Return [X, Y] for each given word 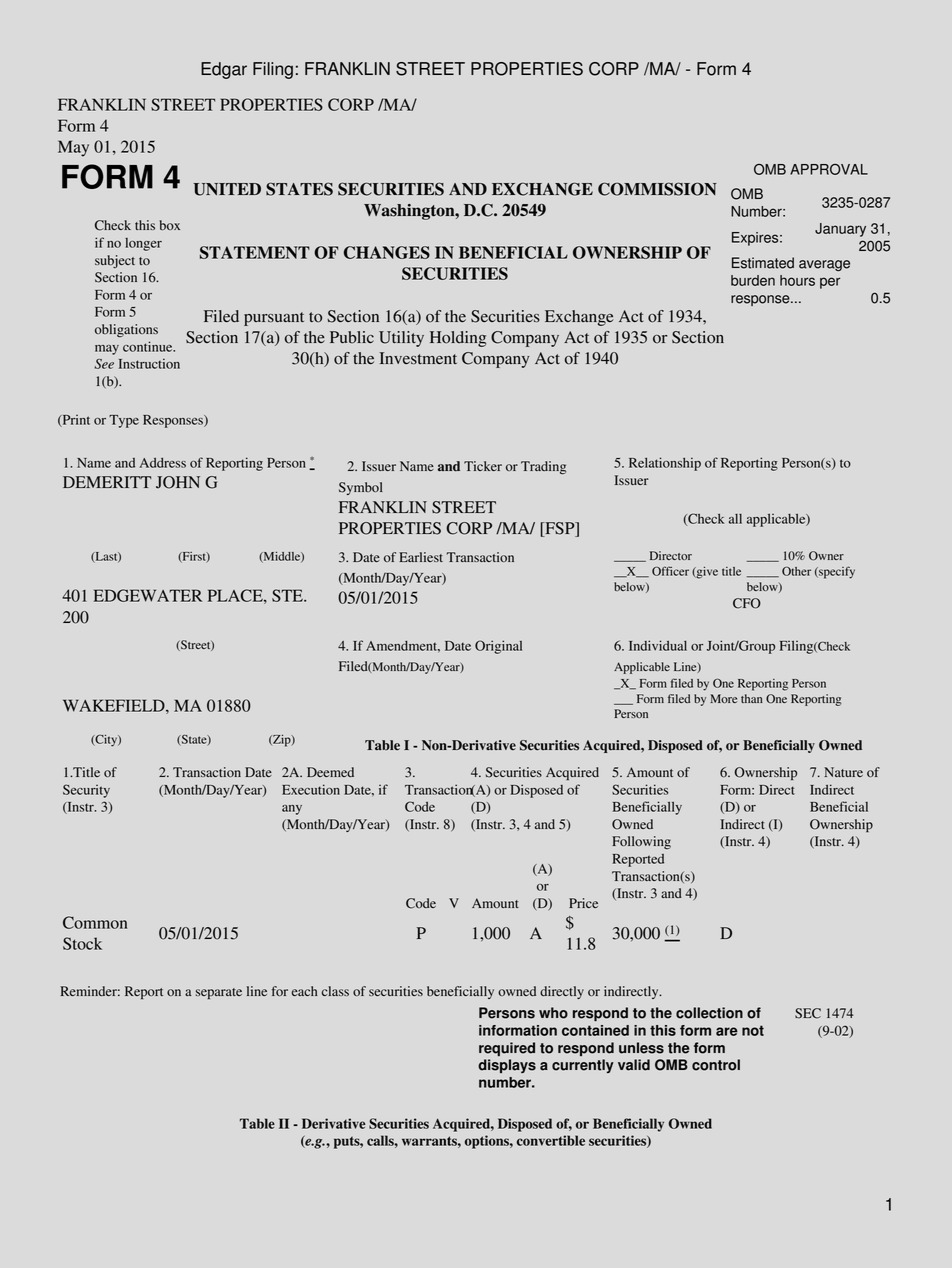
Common [95, 922]
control [716, 1065]
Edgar [224, 70]
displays [507, 1066]
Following [641, 842]
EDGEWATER [148, 595]
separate [219, 993]
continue [149, 346]
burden [753, 280]
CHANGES [387, 252]
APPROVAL [829, 169]
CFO [747, 603]
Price [583, 903]
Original [498, 647]
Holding [458, 339]
